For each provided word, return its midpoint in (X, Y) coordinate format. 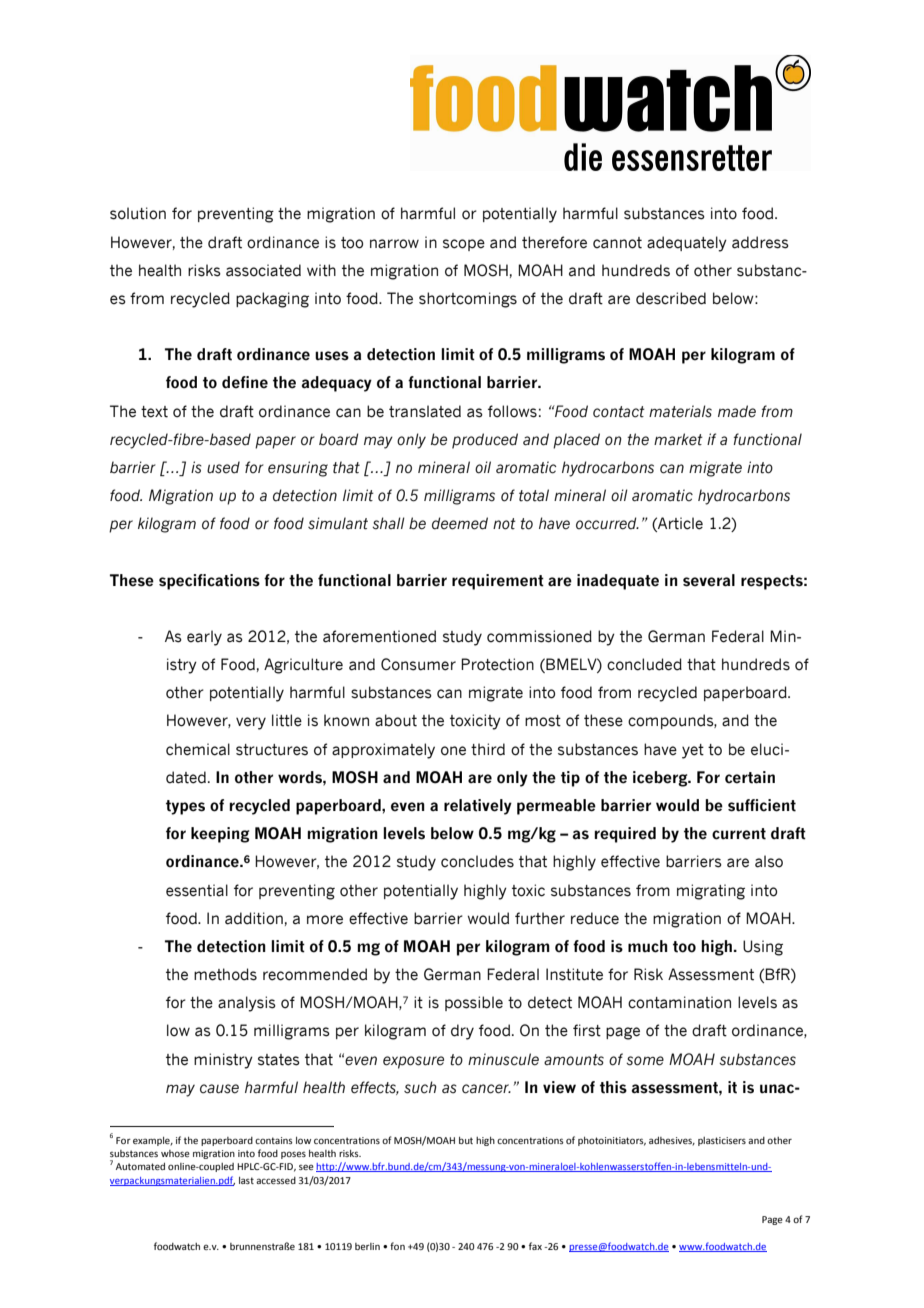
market (678, 439)
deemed (460, 523)
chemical (198, 749)
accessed (276, 1180)
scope (464, 245)
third (488, 749)
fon (397, 1246)
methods (225, 974)
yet (693, 751)
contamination (679, 1002)
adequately (687, 244)
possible (474, 1003)
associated (263, 270)
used (223, 467)
